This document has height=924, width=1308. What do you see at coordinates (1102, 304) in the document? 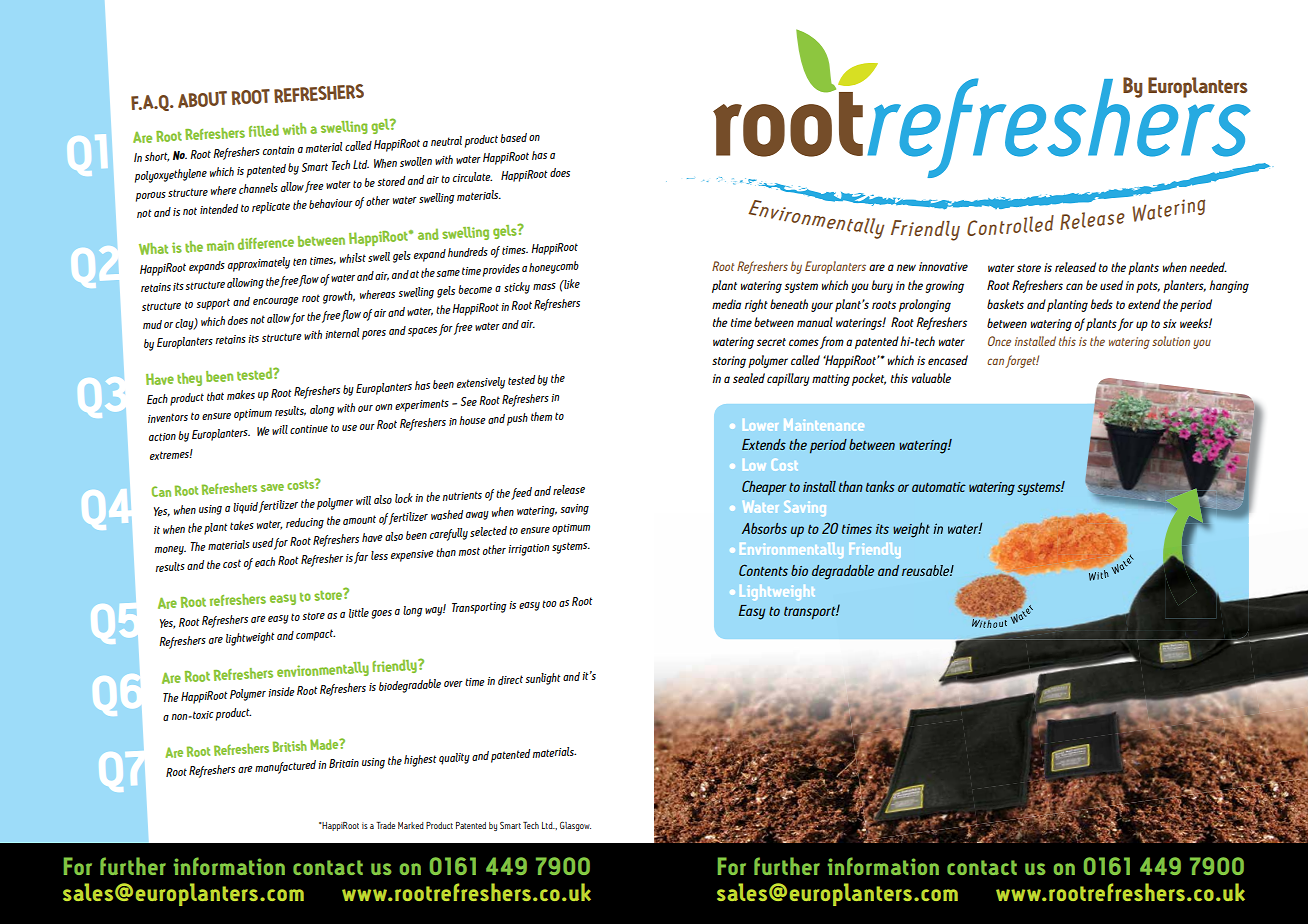
I see `beds` at bounding box center [1102, 304].
